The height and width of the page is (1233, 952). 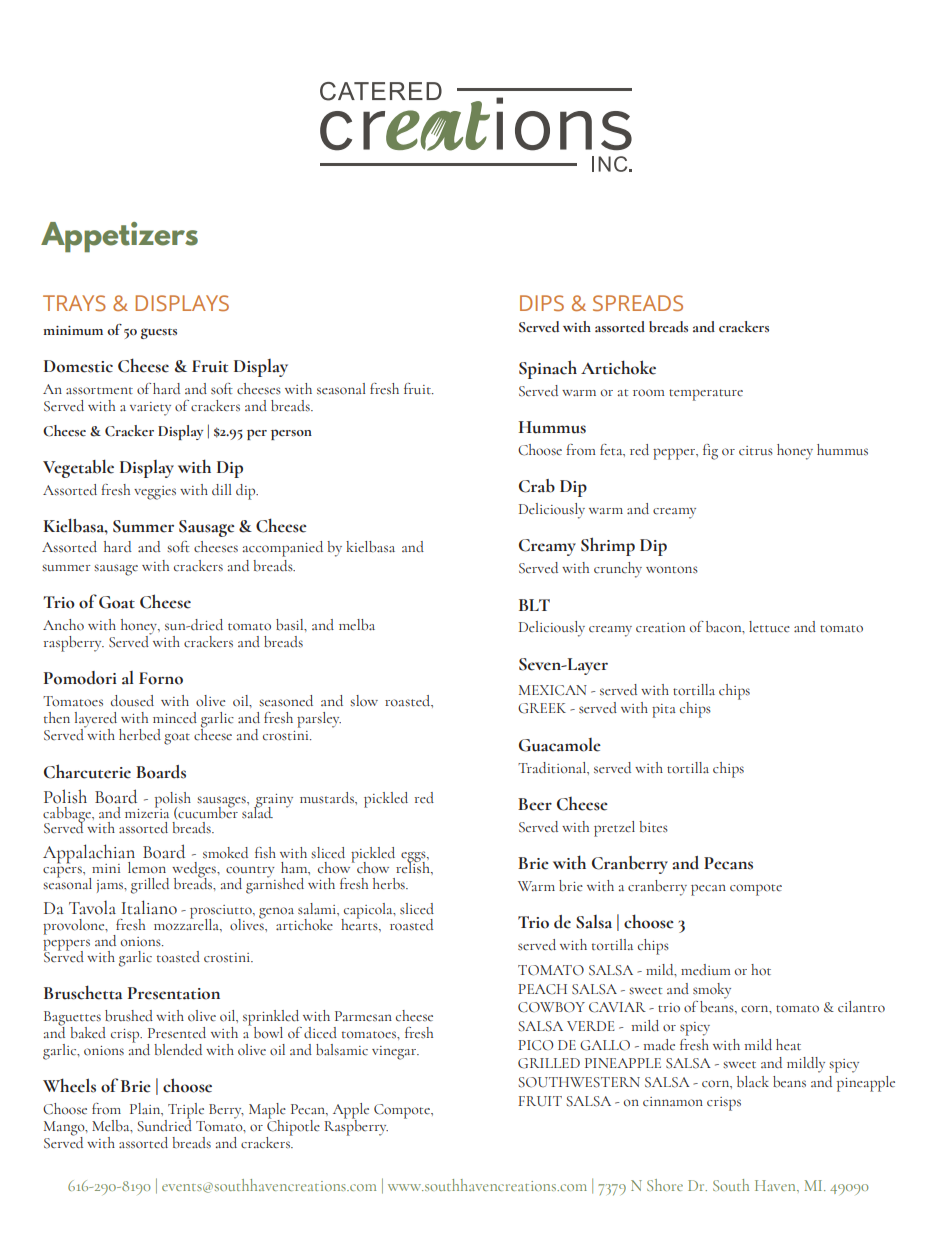 I want to click on Appetizers, so click(x=119, y=237).
